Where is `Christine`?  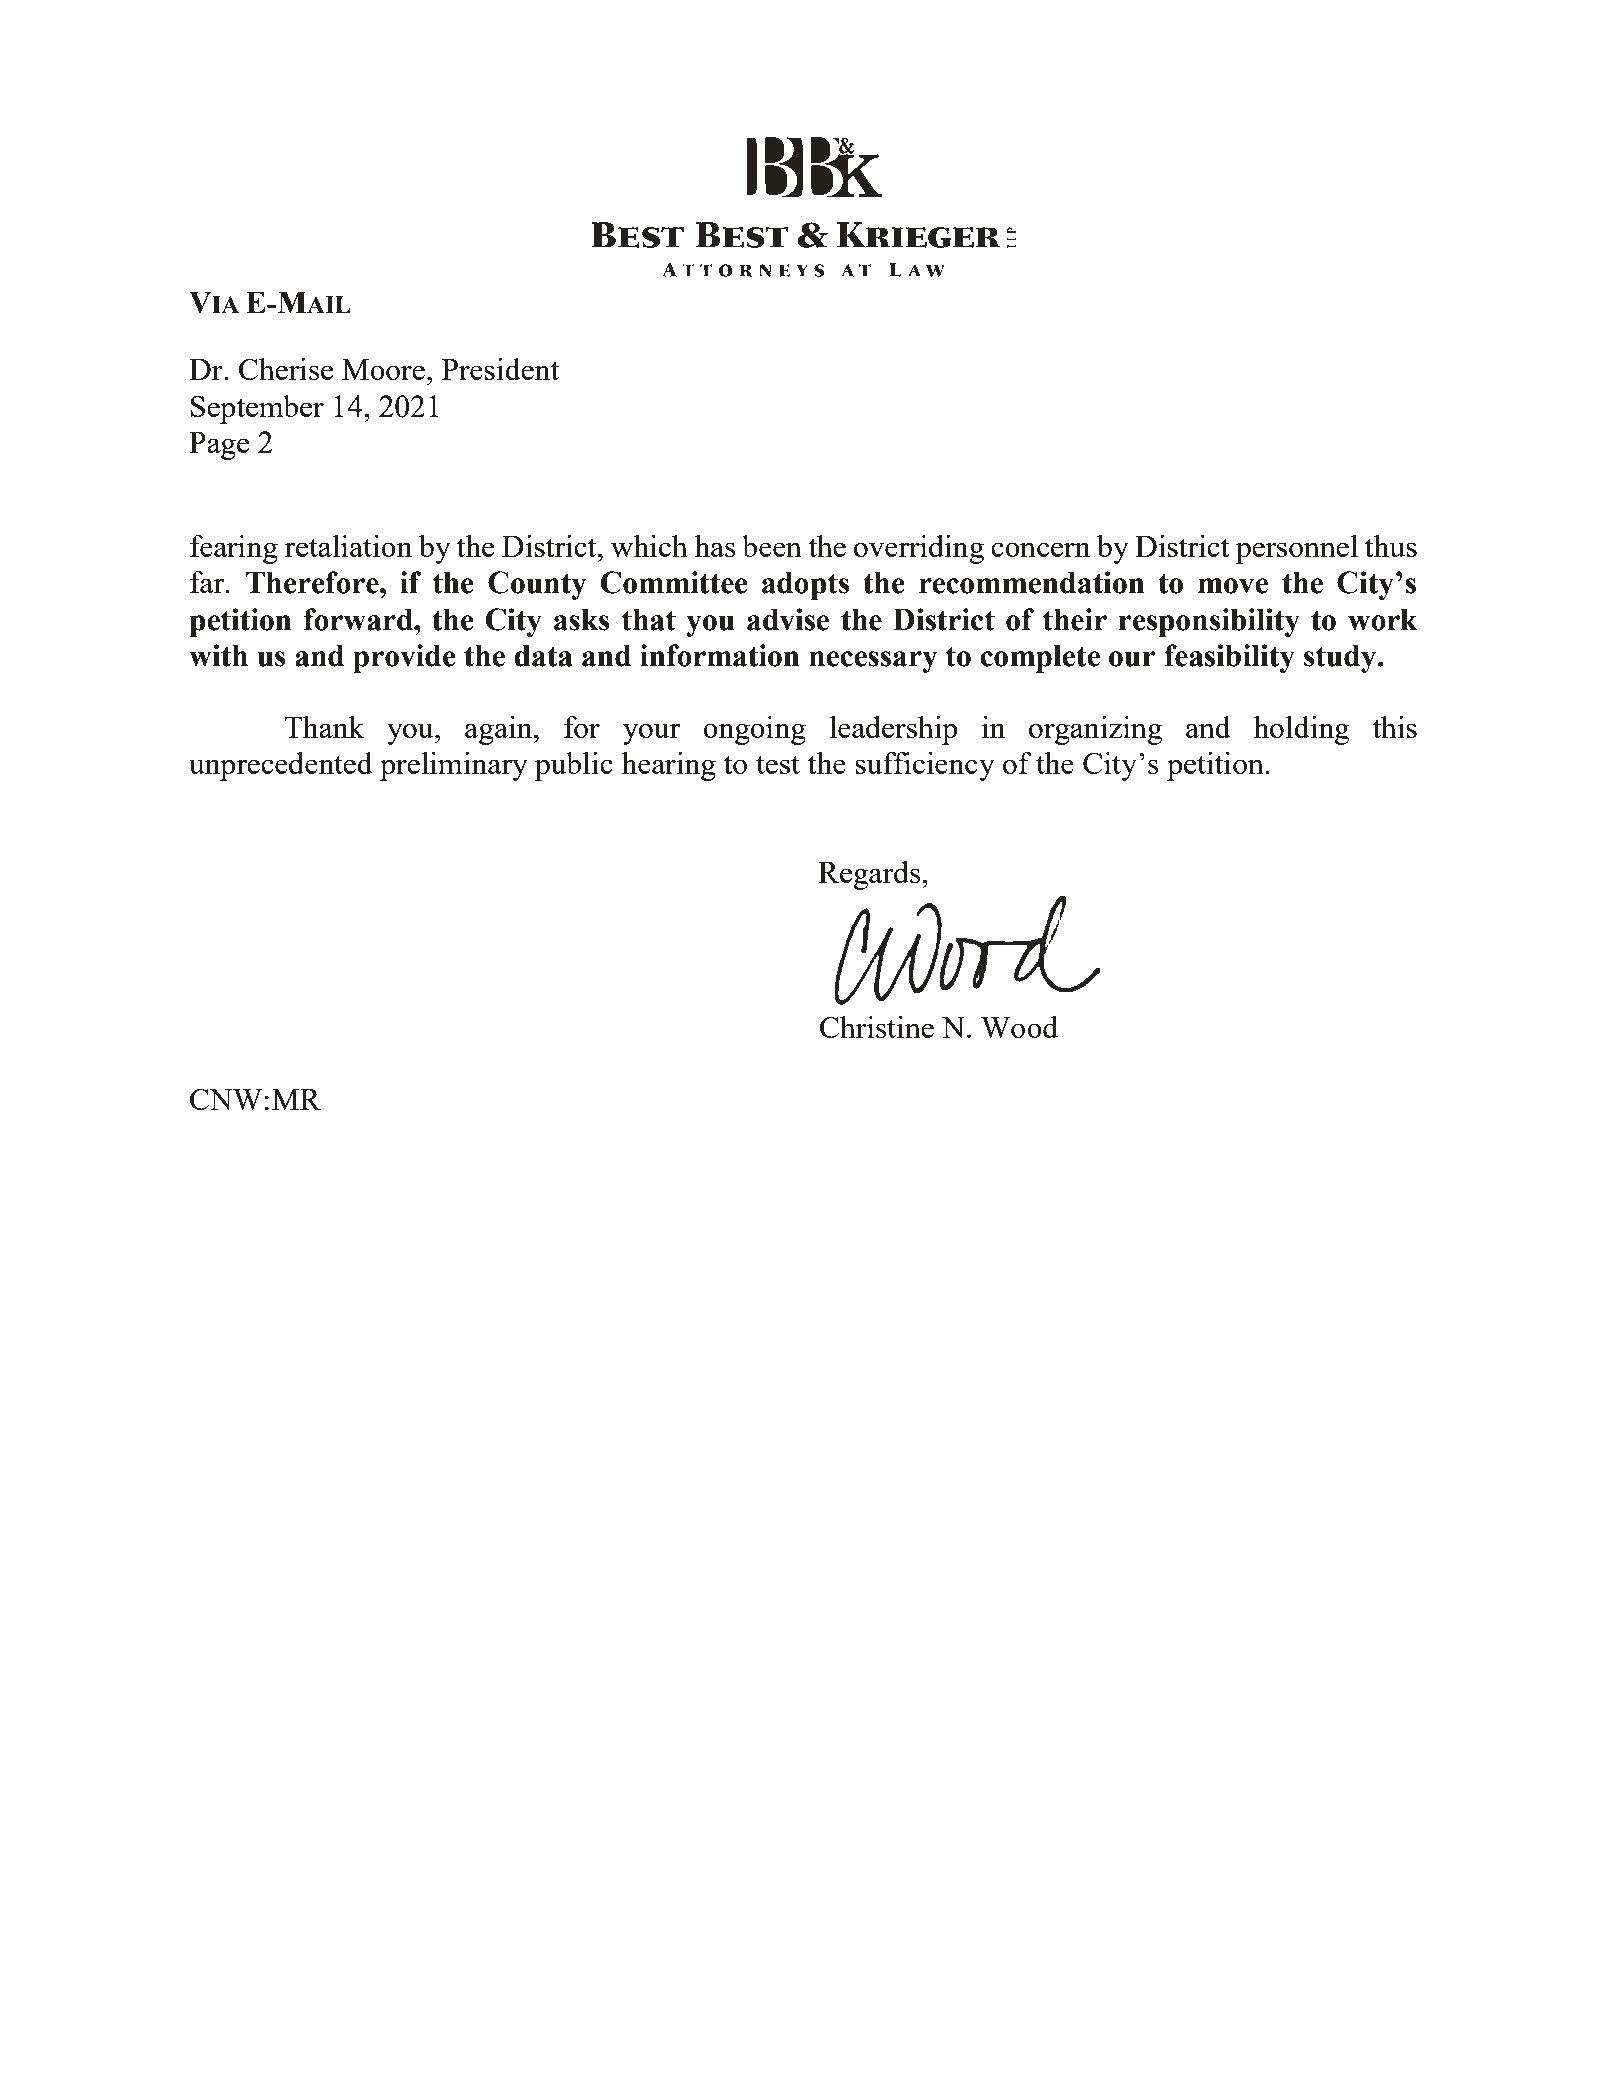
Christine is located at coordinates (877, 1027).
